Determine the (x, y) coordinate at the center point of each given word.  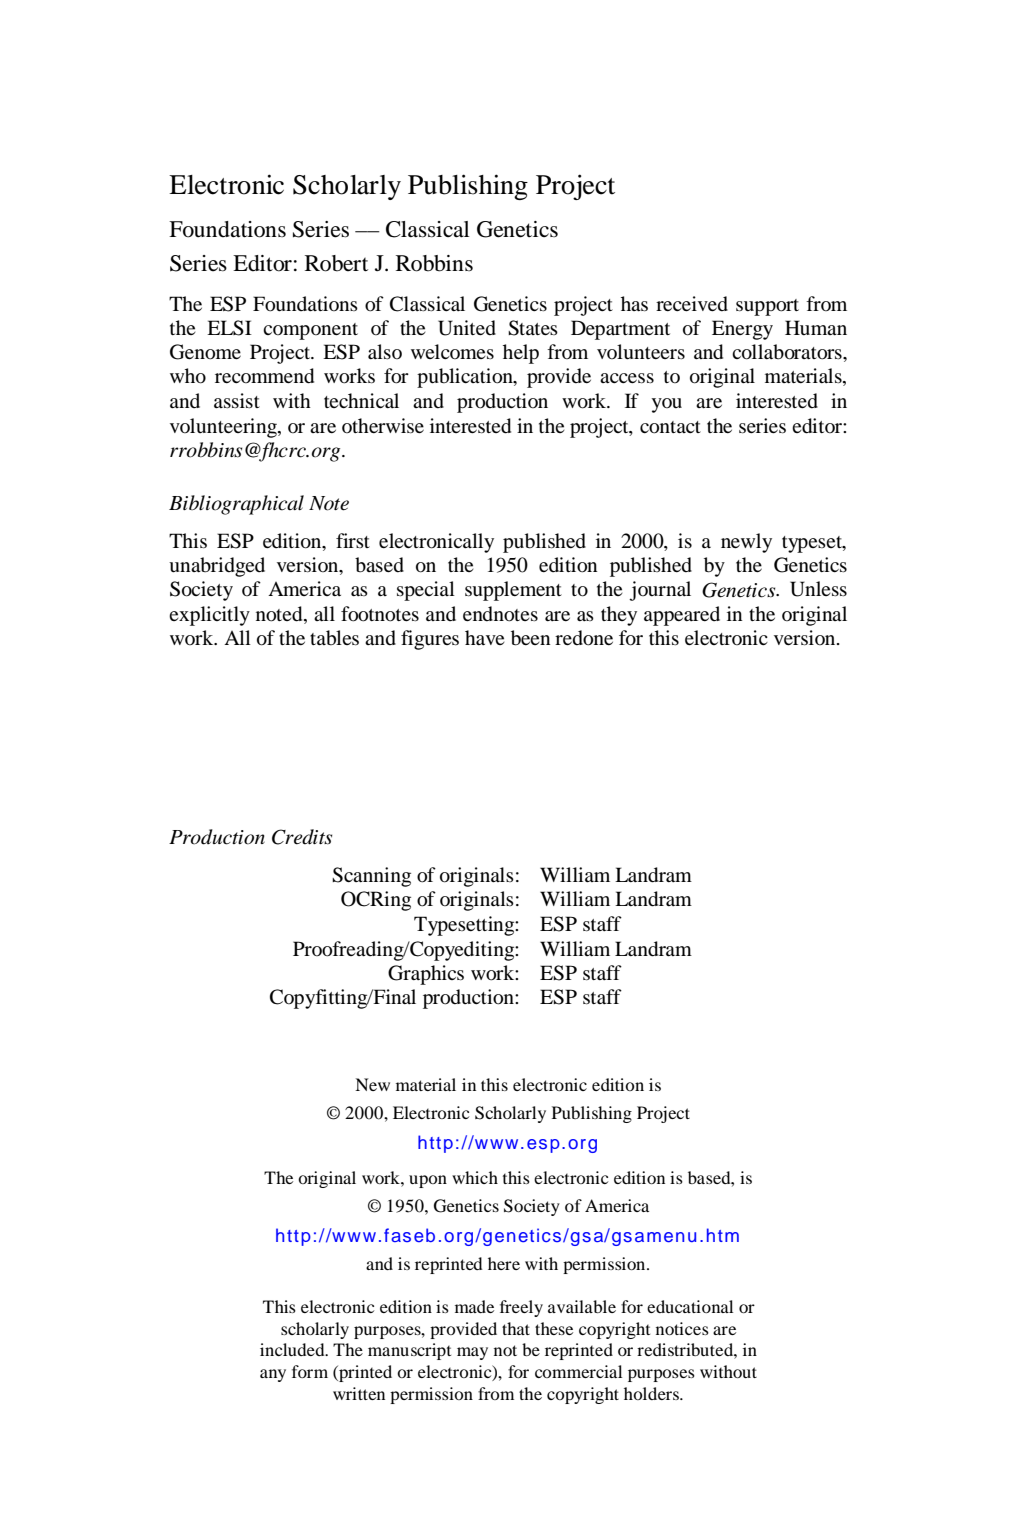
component (310, 331)
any (273, 1375)
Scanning (371, 877)
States (533, 328)
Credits (302, 837)
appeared (682, 616)
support (767, 307)
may (472, 1353)
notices (682, 1328)
